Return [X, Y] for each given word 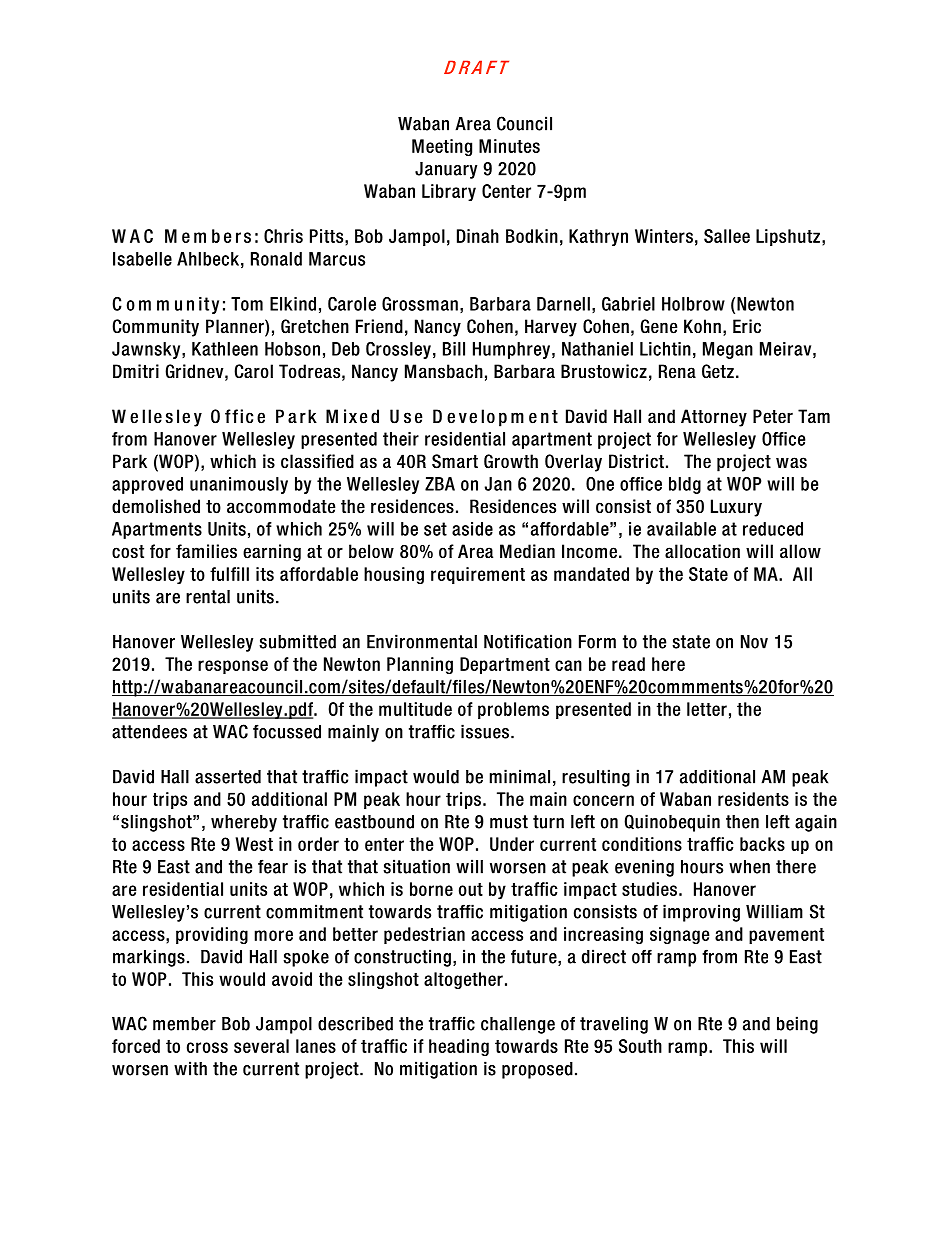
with [190, 1068]
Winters [664, 236]
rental [208, 597]
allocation [702, 551]
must [509, 822]
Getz [718, 371]
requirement [478, 575]
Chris [283, 236]
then [742, 822]
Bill [454, 349]
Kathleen [225, 349]
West [254, 844]
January [446, 170]
